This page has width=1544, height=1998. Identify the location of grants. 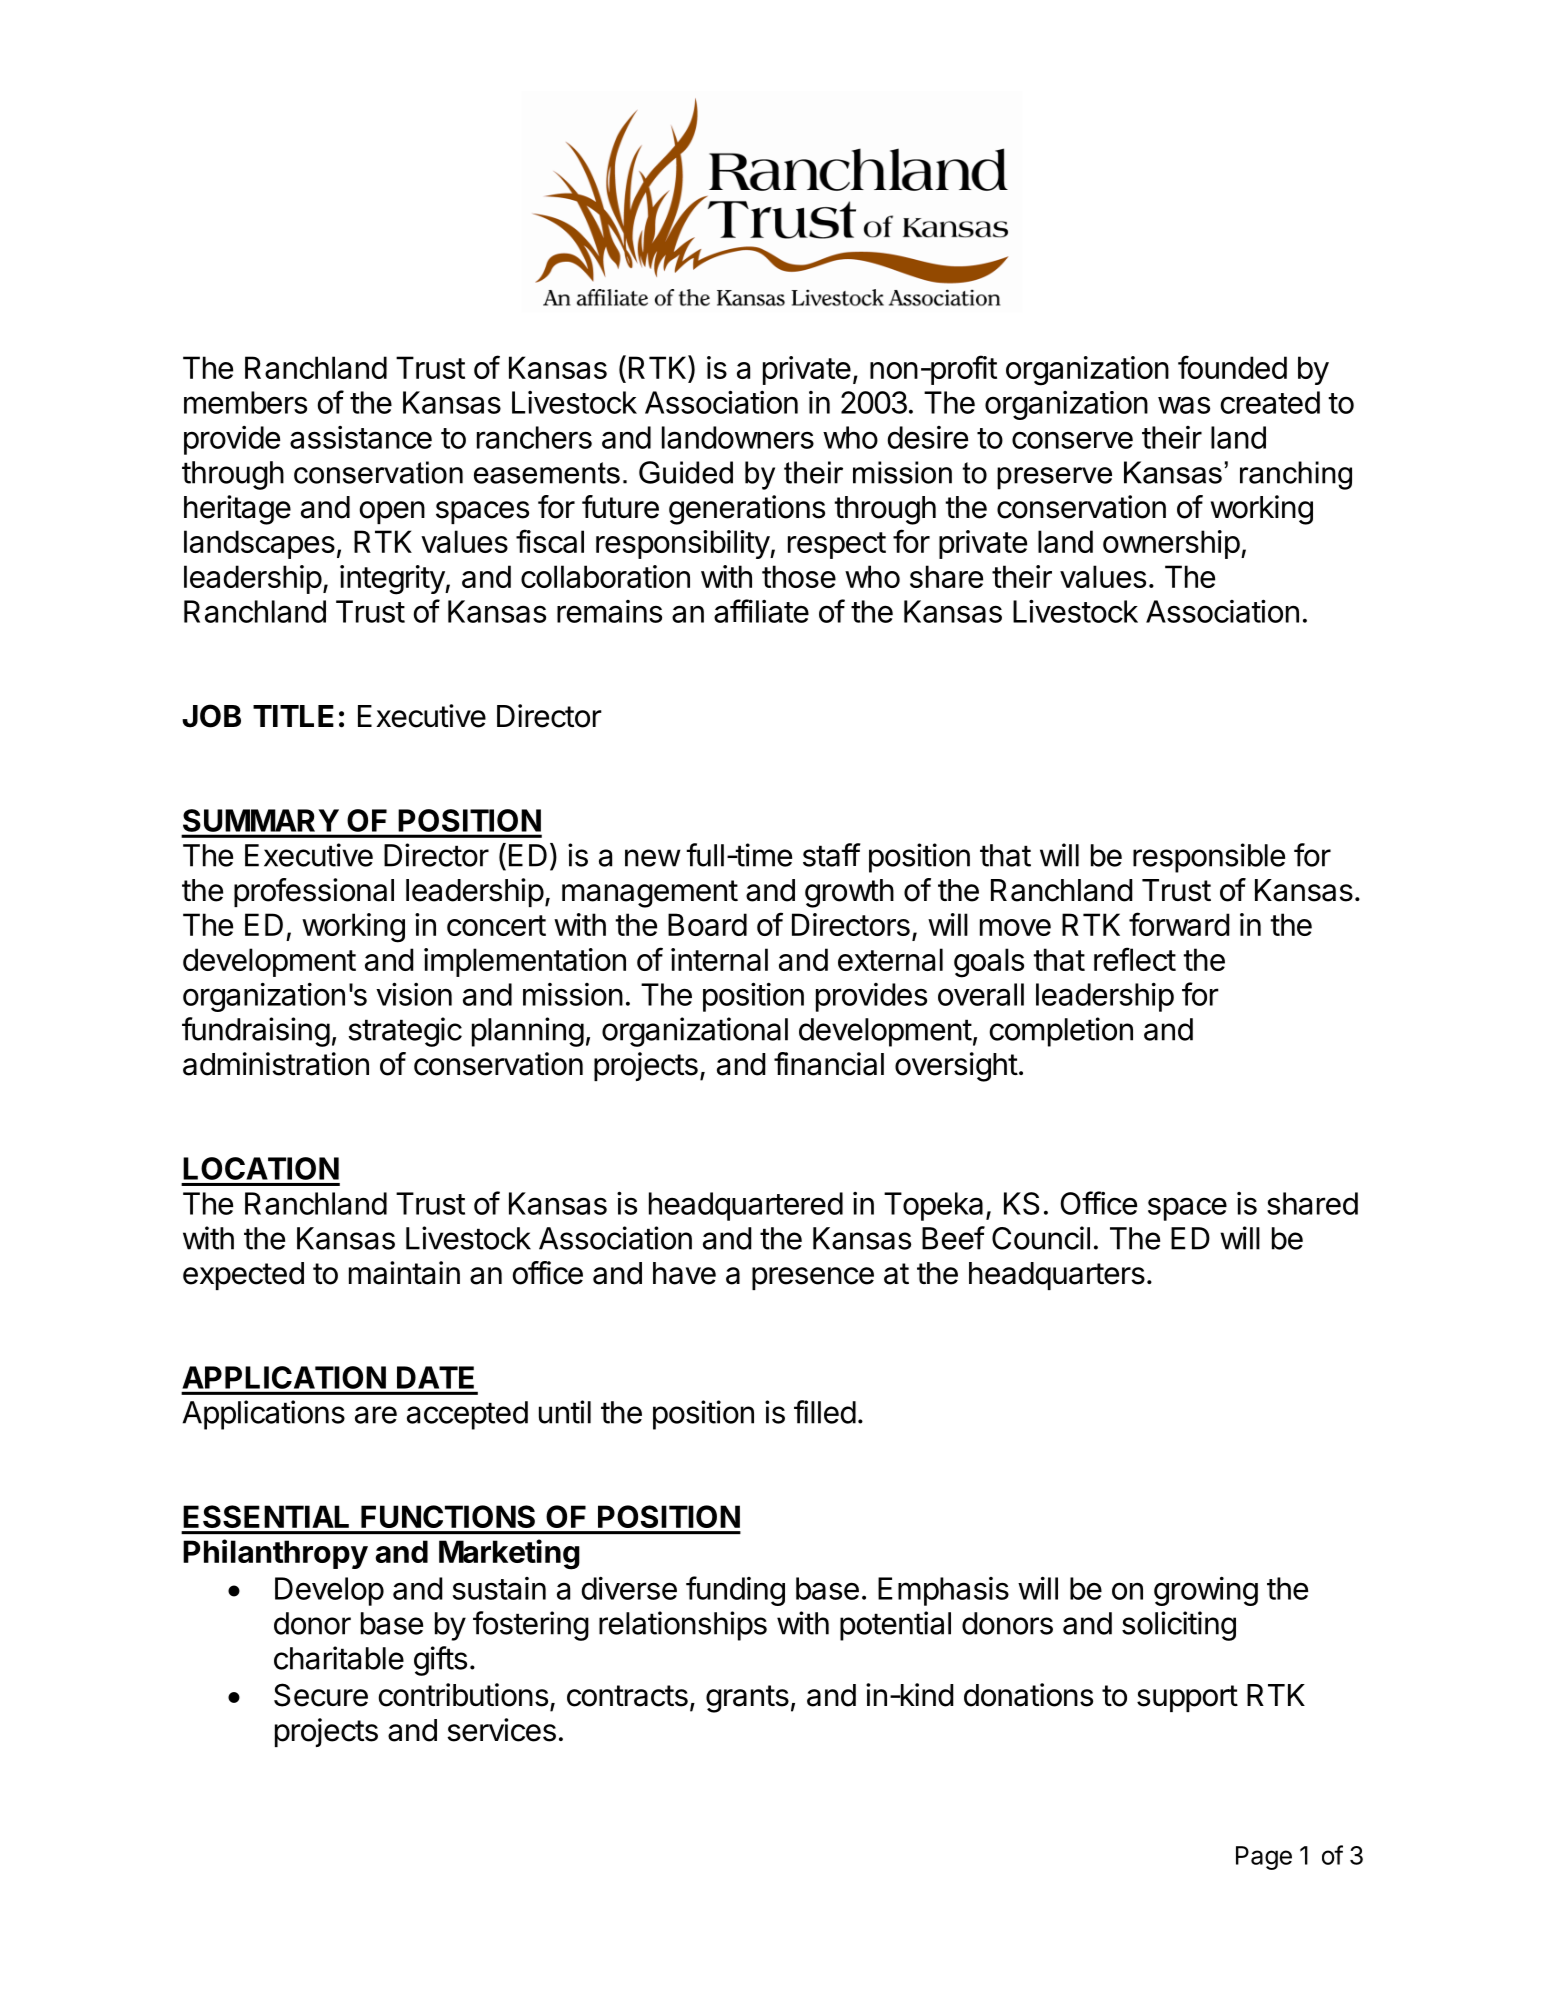
(747, 1699).
